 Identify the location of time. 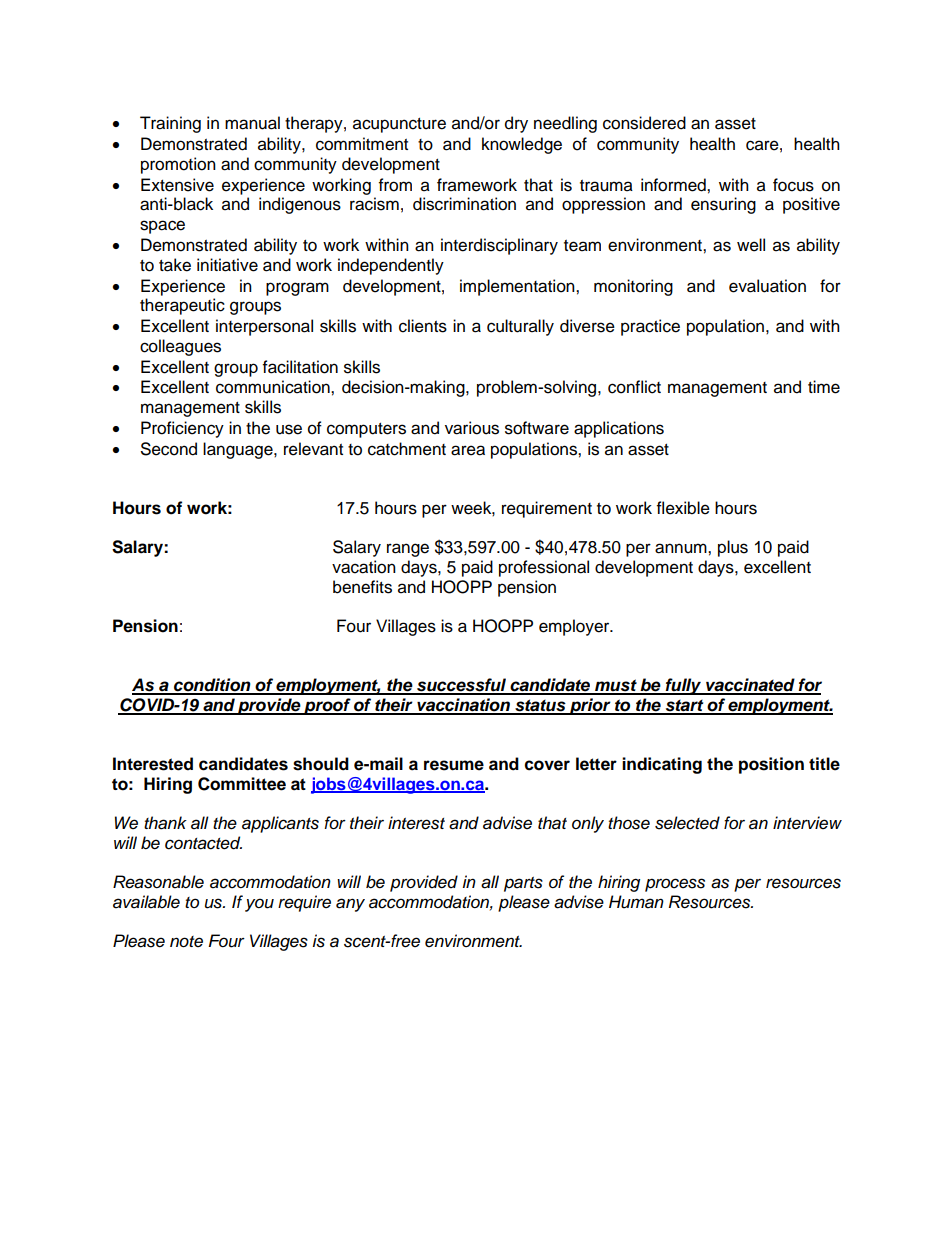
(824, 387).
